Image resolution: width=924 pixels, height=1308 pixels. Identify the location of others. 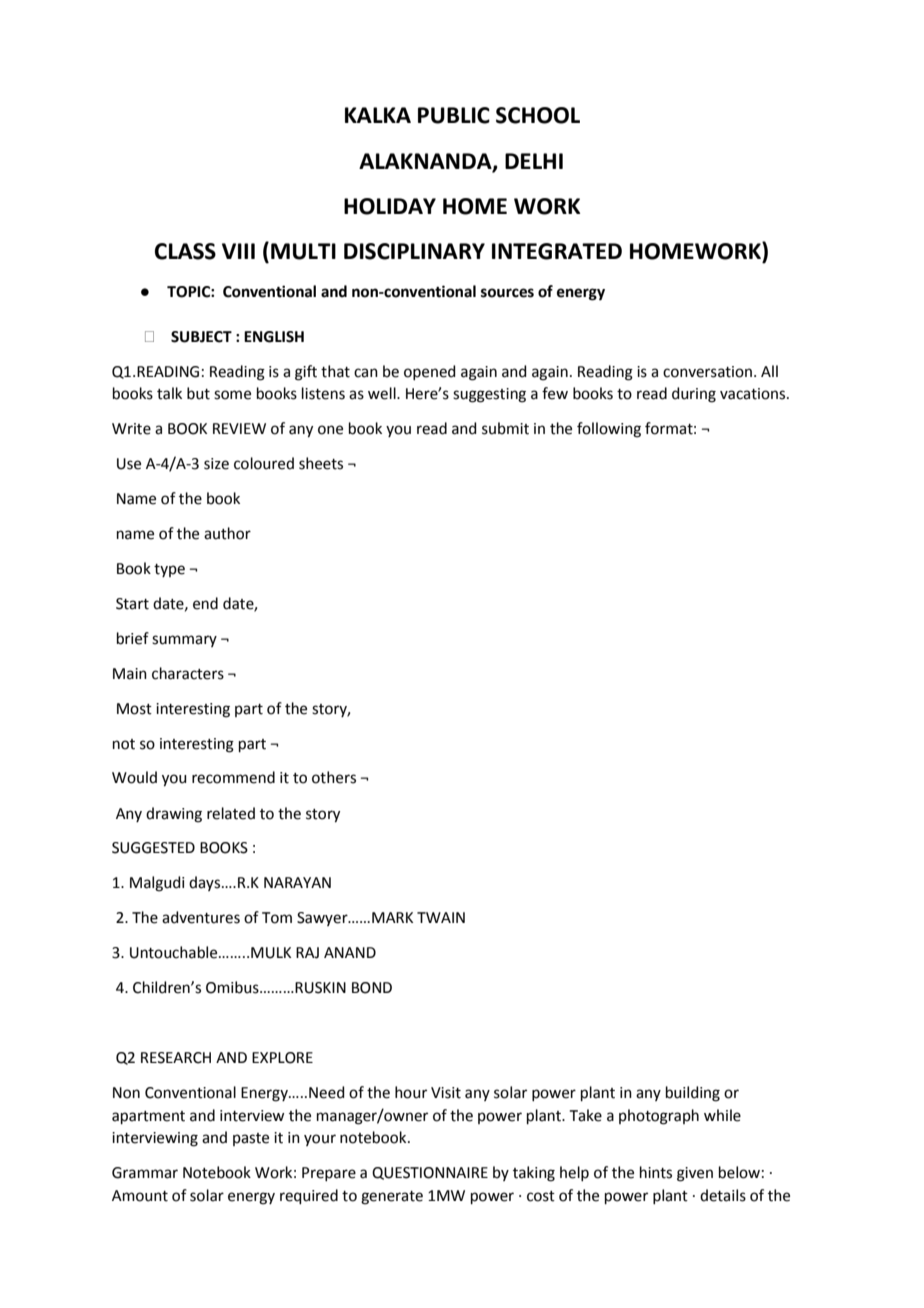
(334, 777).
